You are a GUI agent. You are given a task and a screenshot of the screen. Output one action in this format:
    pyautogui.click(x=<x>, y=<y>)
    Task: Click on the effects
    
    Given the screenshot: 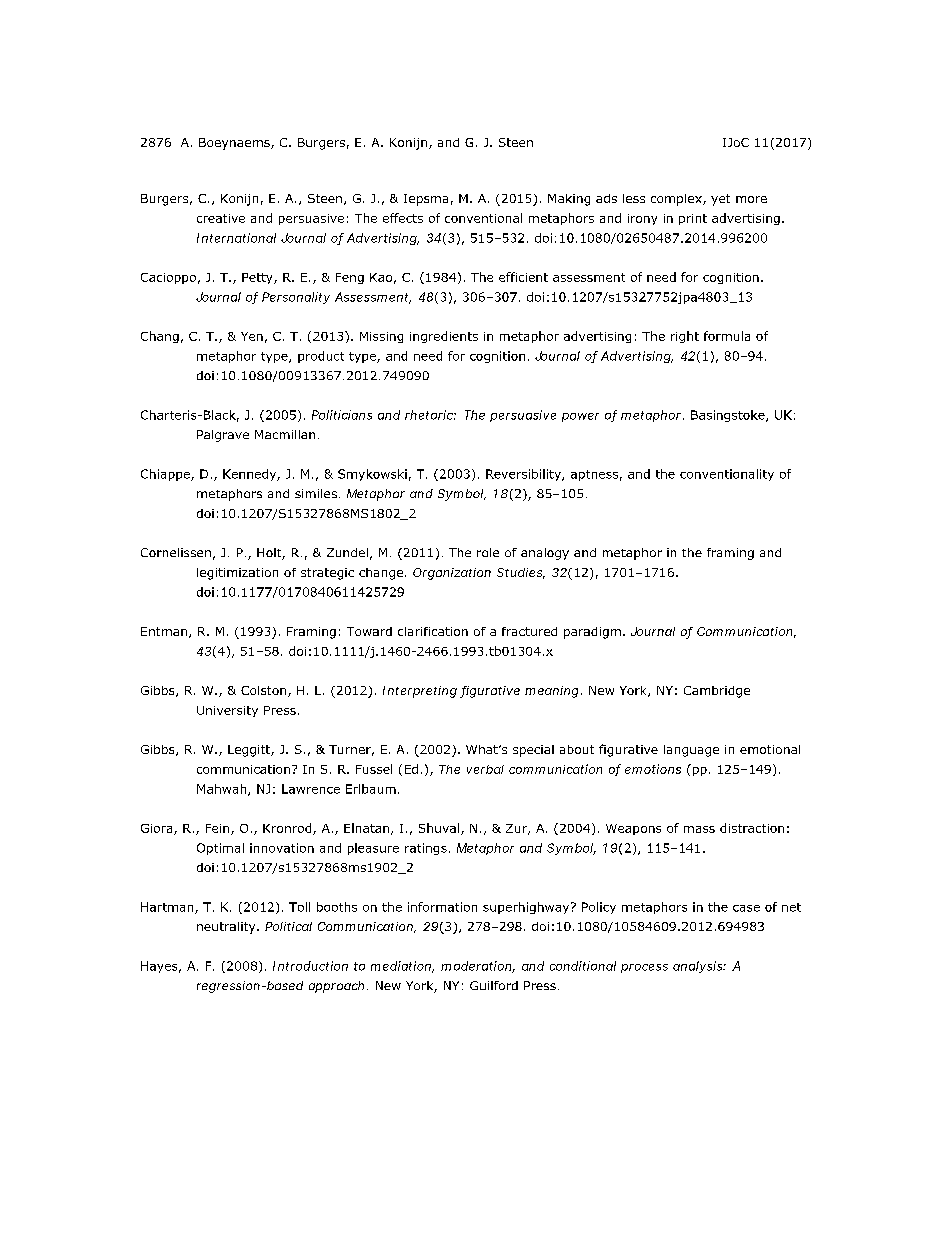 What is the action you would take?
    pyautogui.click(x=403, y=218)
